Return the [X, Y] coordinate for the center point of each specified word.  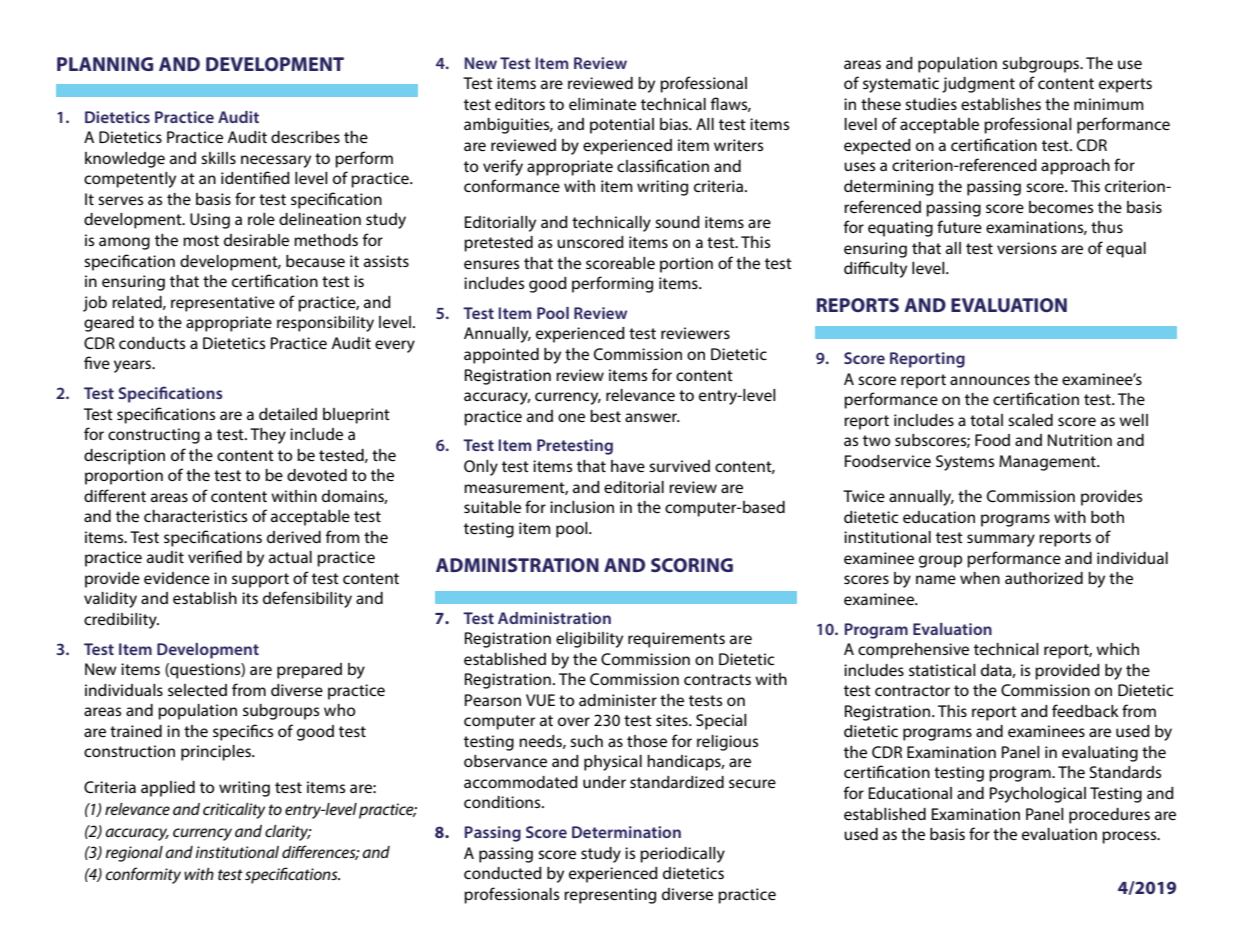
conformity [143, 875]
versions [1027, 248]
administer [618, 700]
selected [197, 690]
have [628, 466]
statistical [942, 670]
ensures [491, 264]
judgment [978, 85]
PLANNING [105, 64]
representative [223, 304]
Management [1048, 463]
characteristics [195, 516]
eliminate [602, 104]
